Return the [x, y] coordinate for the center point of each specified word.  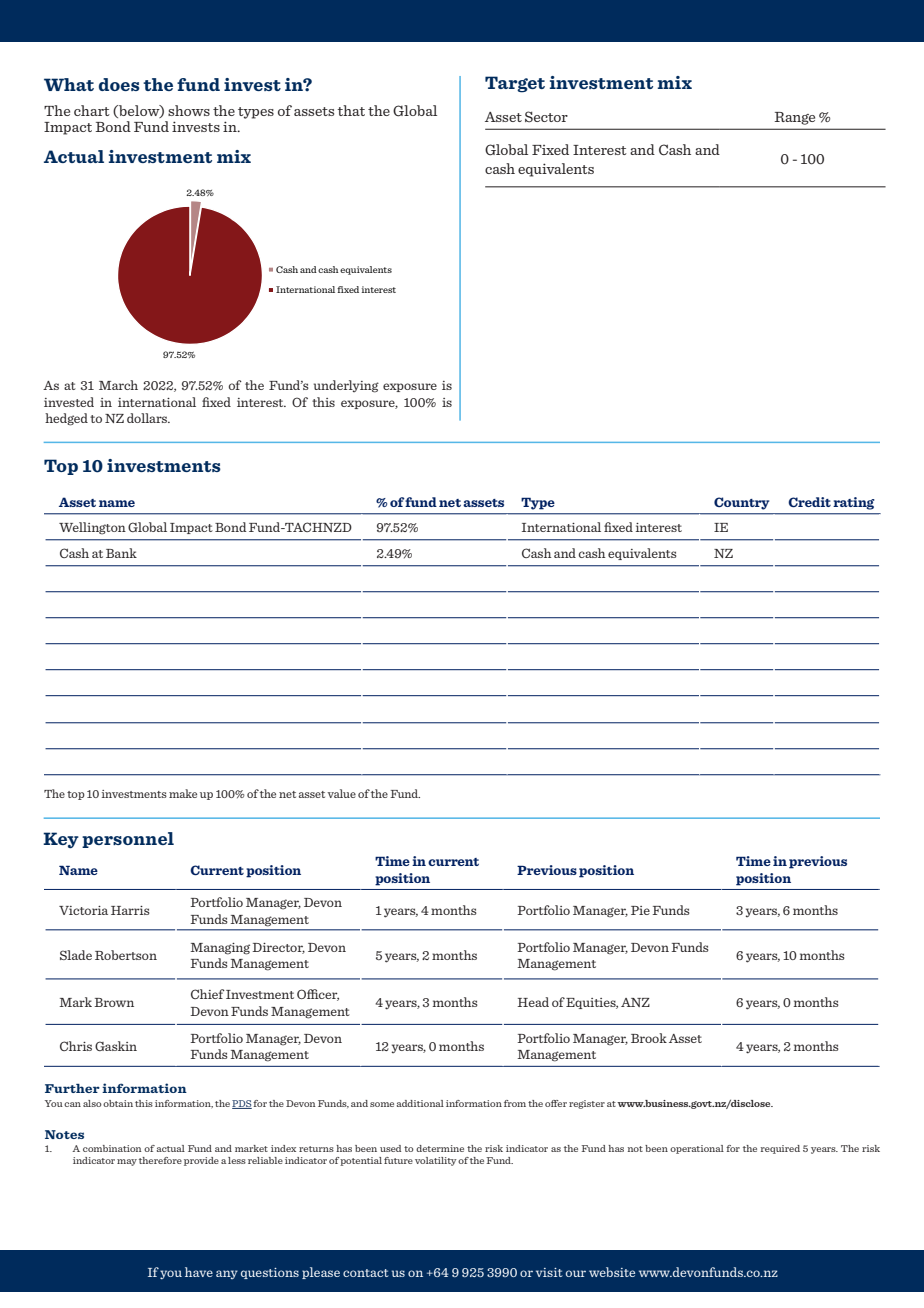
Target [515, 84]
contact [366, 1273]
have [199, 1272]
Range [794, 118]
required [780, 1149]
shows [189, 110]
